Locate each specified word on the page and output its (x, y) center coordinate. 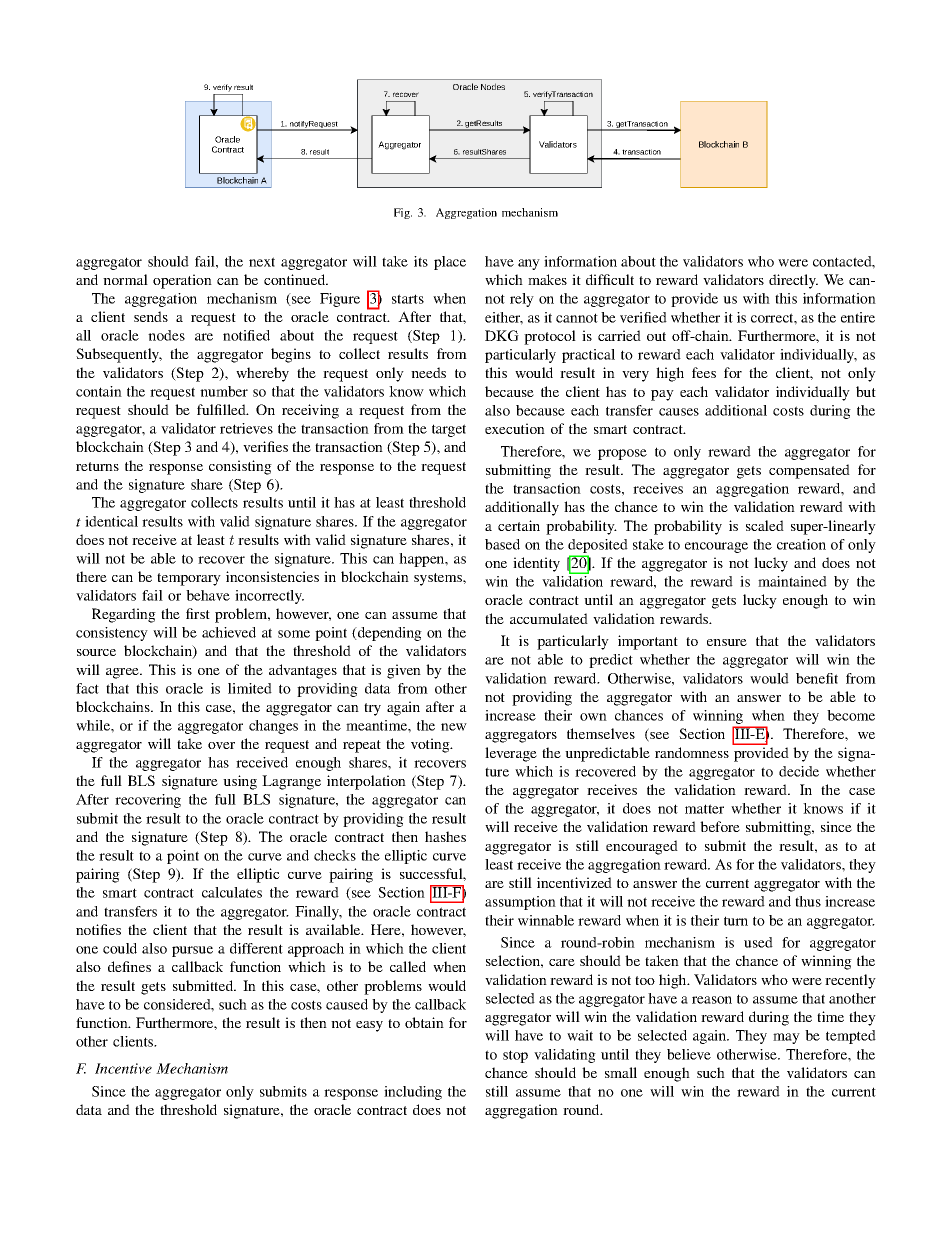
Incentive (123, 1068)
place (450, 263)
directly (793, 281)
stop (515, 1056)
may (786, 1038)
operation (182, 281)
